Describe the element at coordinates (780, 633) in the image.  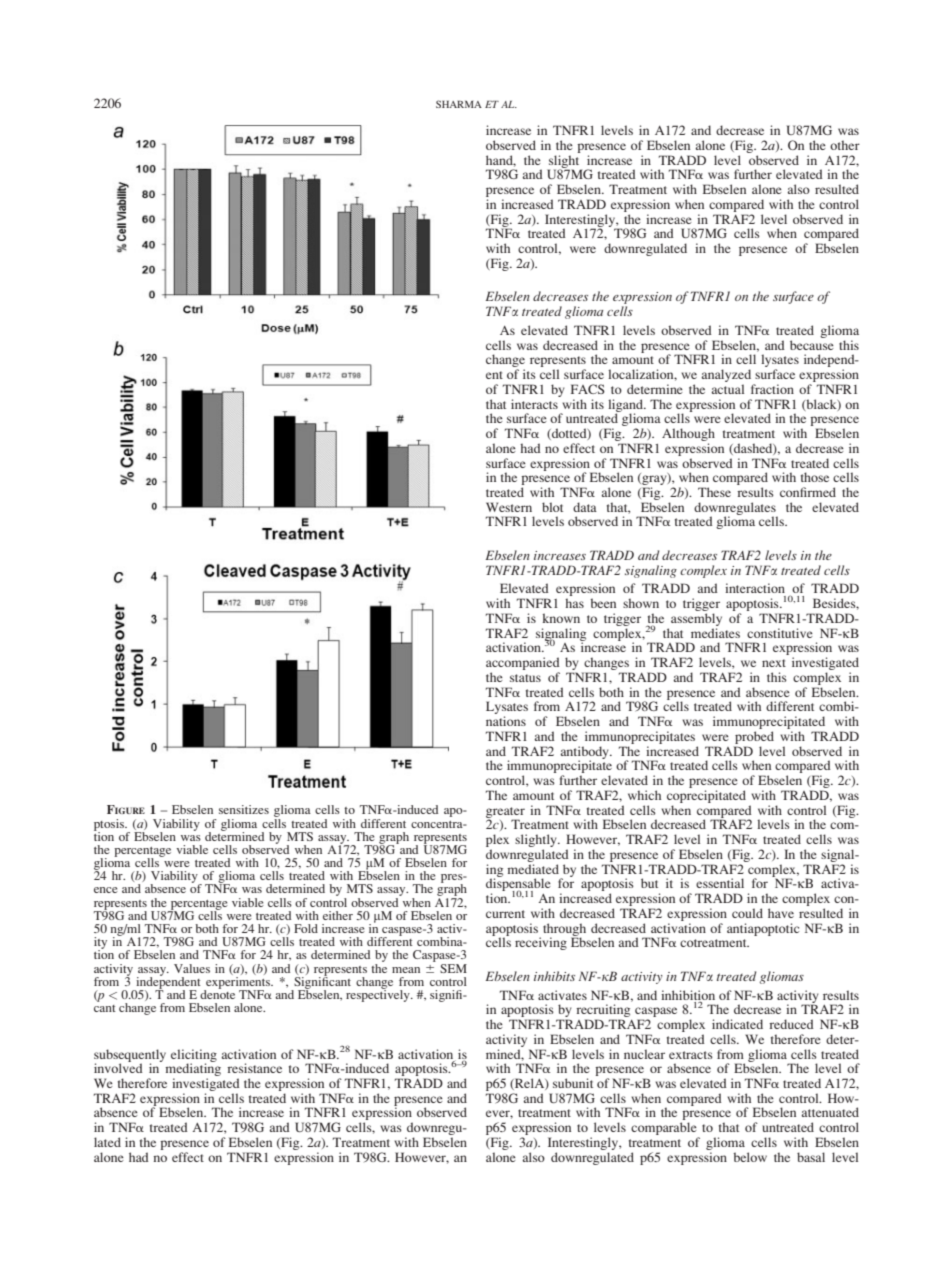
I see `constitutive` at that location.
